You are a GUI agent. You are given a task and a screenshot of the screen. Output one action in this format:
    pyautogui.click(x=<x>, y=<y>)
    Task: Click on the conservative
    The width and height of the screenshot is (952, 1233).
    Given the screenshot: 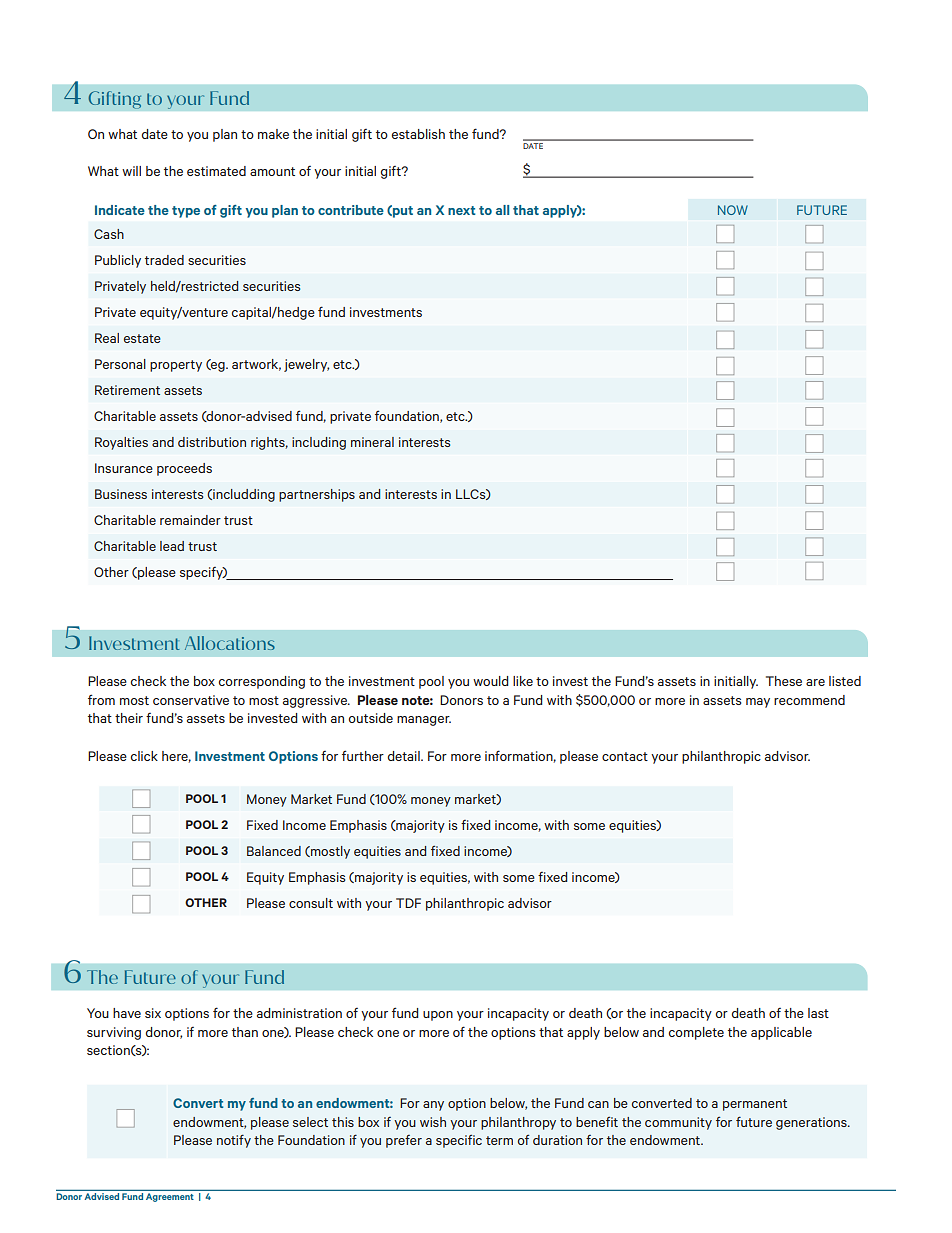 What is the action you would take?
    pyautogui.click(x=191, y=700)
